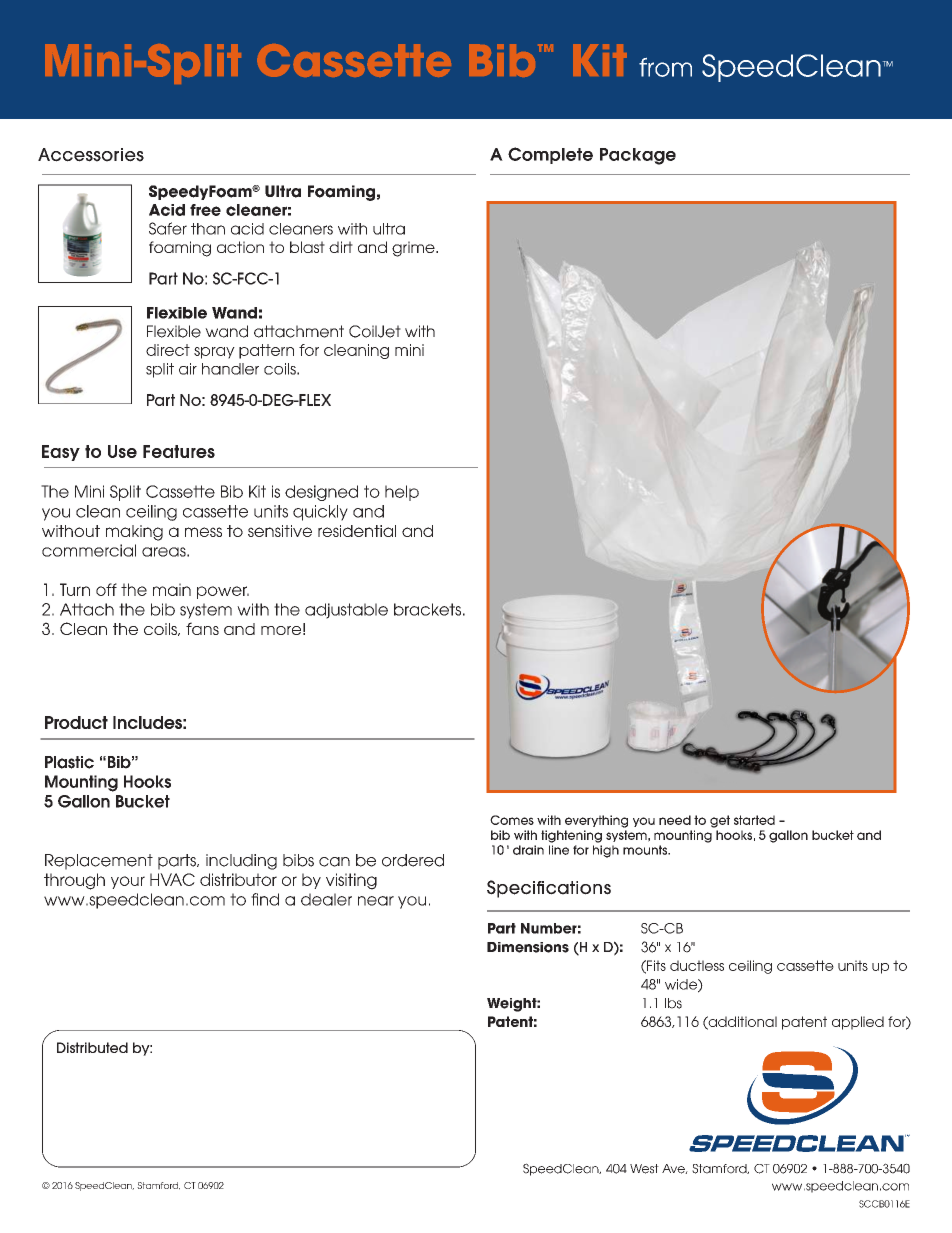 This screenshot has height=1233, width=952. What do you see at coordinates (697, 965) in the screenshot?
I see `ductless` at bounding box center [697, 965].
